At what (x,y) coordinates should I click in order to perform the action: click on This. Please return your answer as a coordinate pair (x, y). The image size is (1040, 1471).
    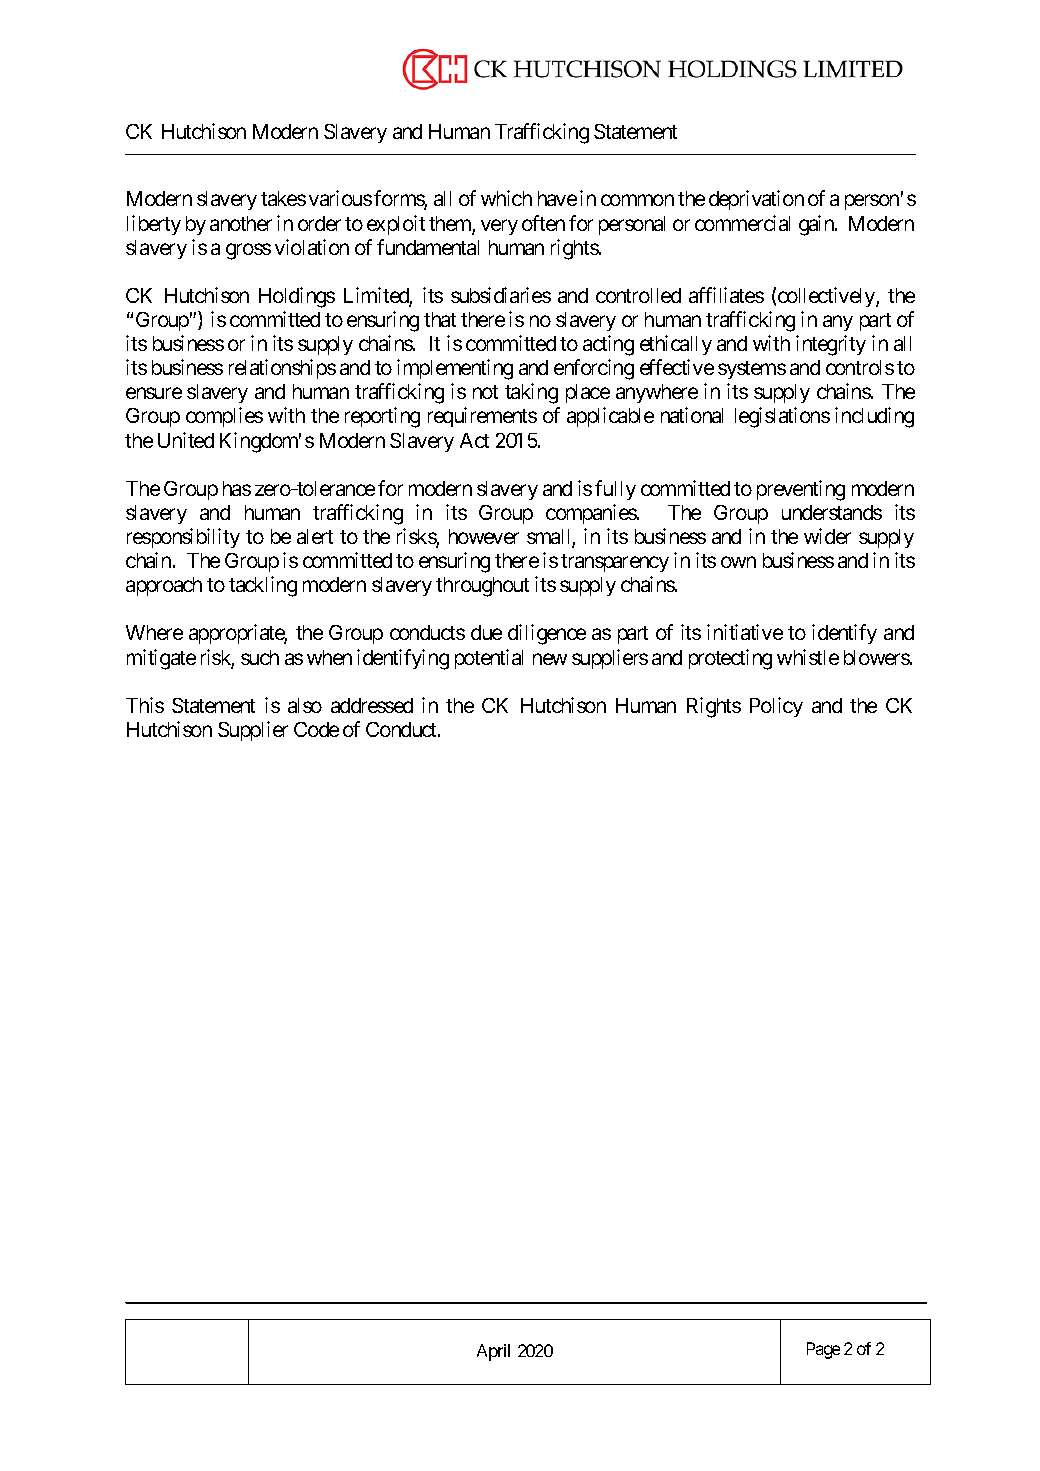
    Looking at the image, I should click on (145, 705).
